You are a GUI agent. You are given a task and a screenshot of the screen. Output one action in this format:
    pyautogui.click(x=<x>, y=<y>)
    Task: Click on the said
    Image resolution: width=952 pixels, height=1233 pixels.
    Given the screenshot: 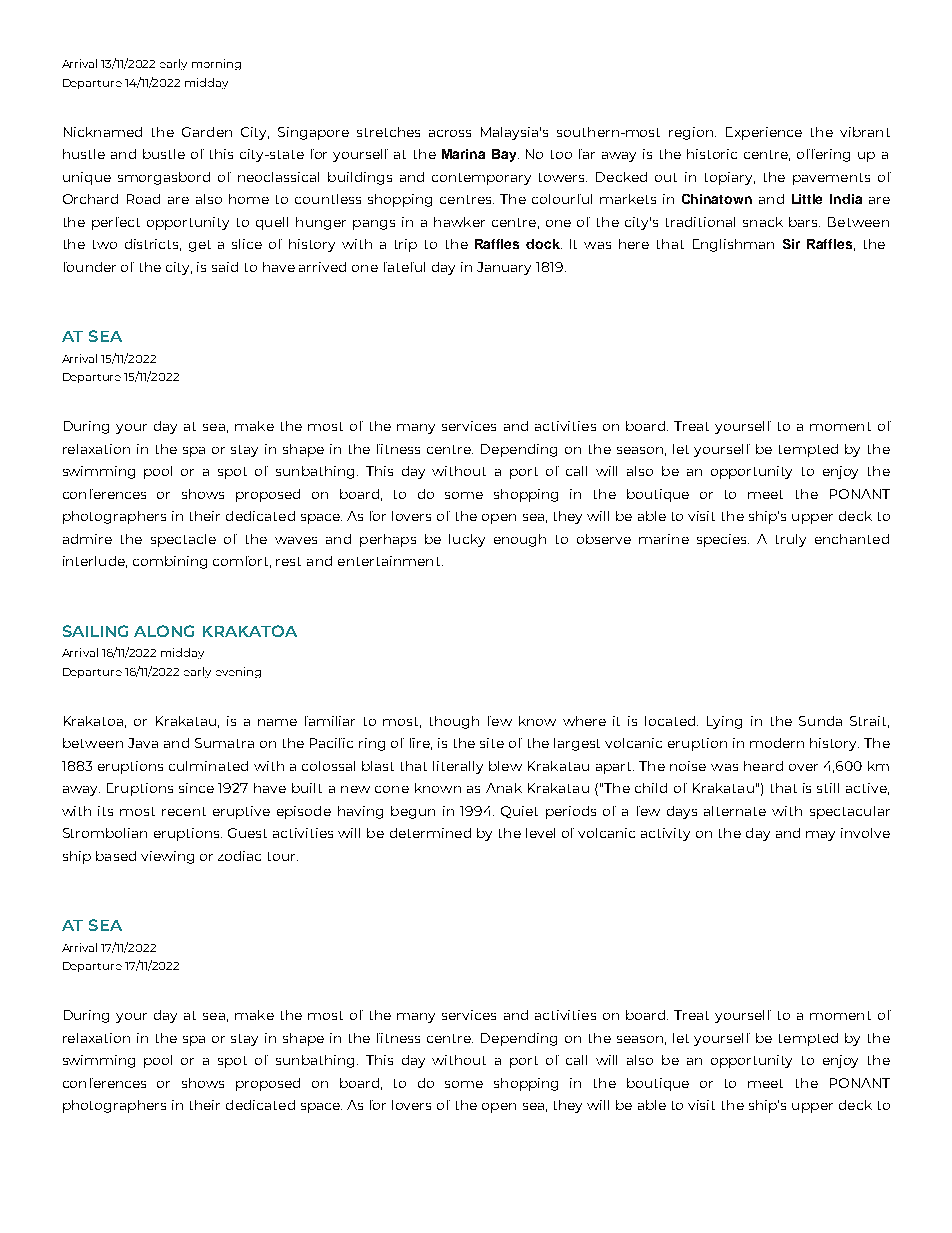 What is the action you would take?
    pyautogui.click(x=225, y=267)
